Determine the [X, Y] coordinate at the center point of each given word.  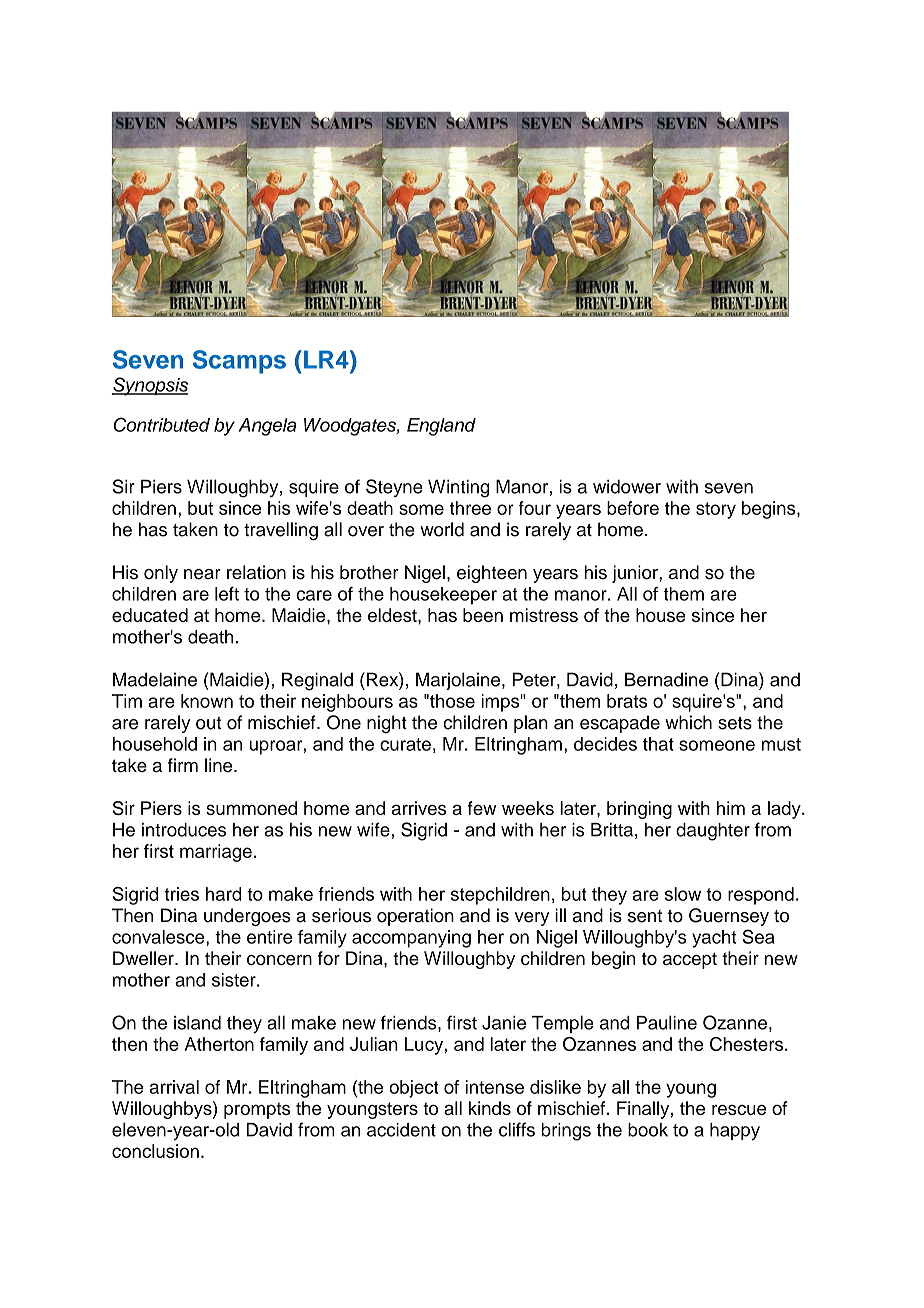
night [387, 724]
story [716, 510]
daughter [713, 832]
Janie [504, 1023]
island [197, 1022]
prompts [257, 1110]
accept [690, 960]
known [207, 701]
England [441, 427]
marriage [216, 853]
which [688, 722]
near [202, 574]
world [442, 529]
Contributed [162, 424]
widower [627, 486]
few [481, 808]
